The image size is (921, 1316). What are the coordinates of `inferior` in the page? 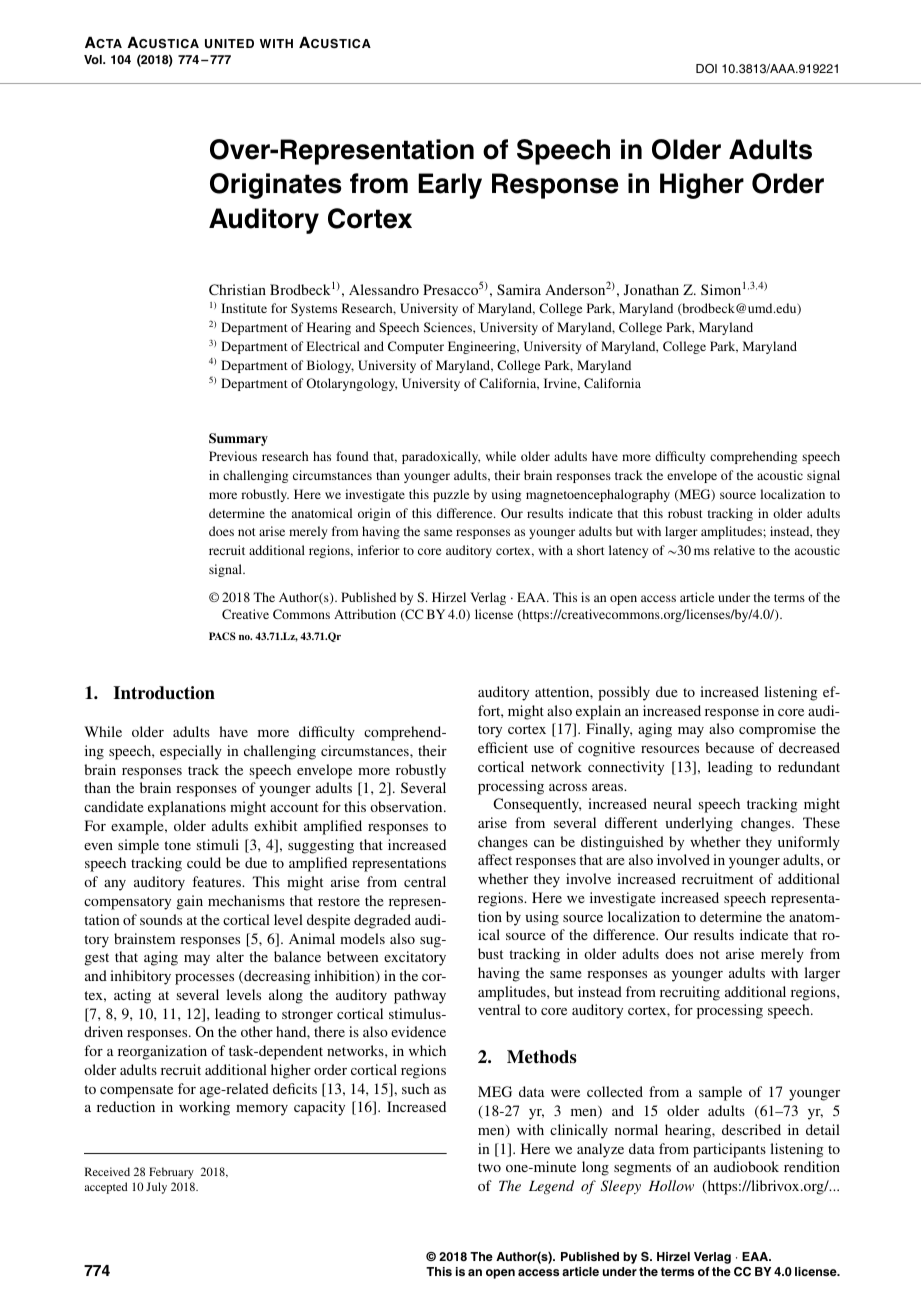 It's located at (379, 550).
